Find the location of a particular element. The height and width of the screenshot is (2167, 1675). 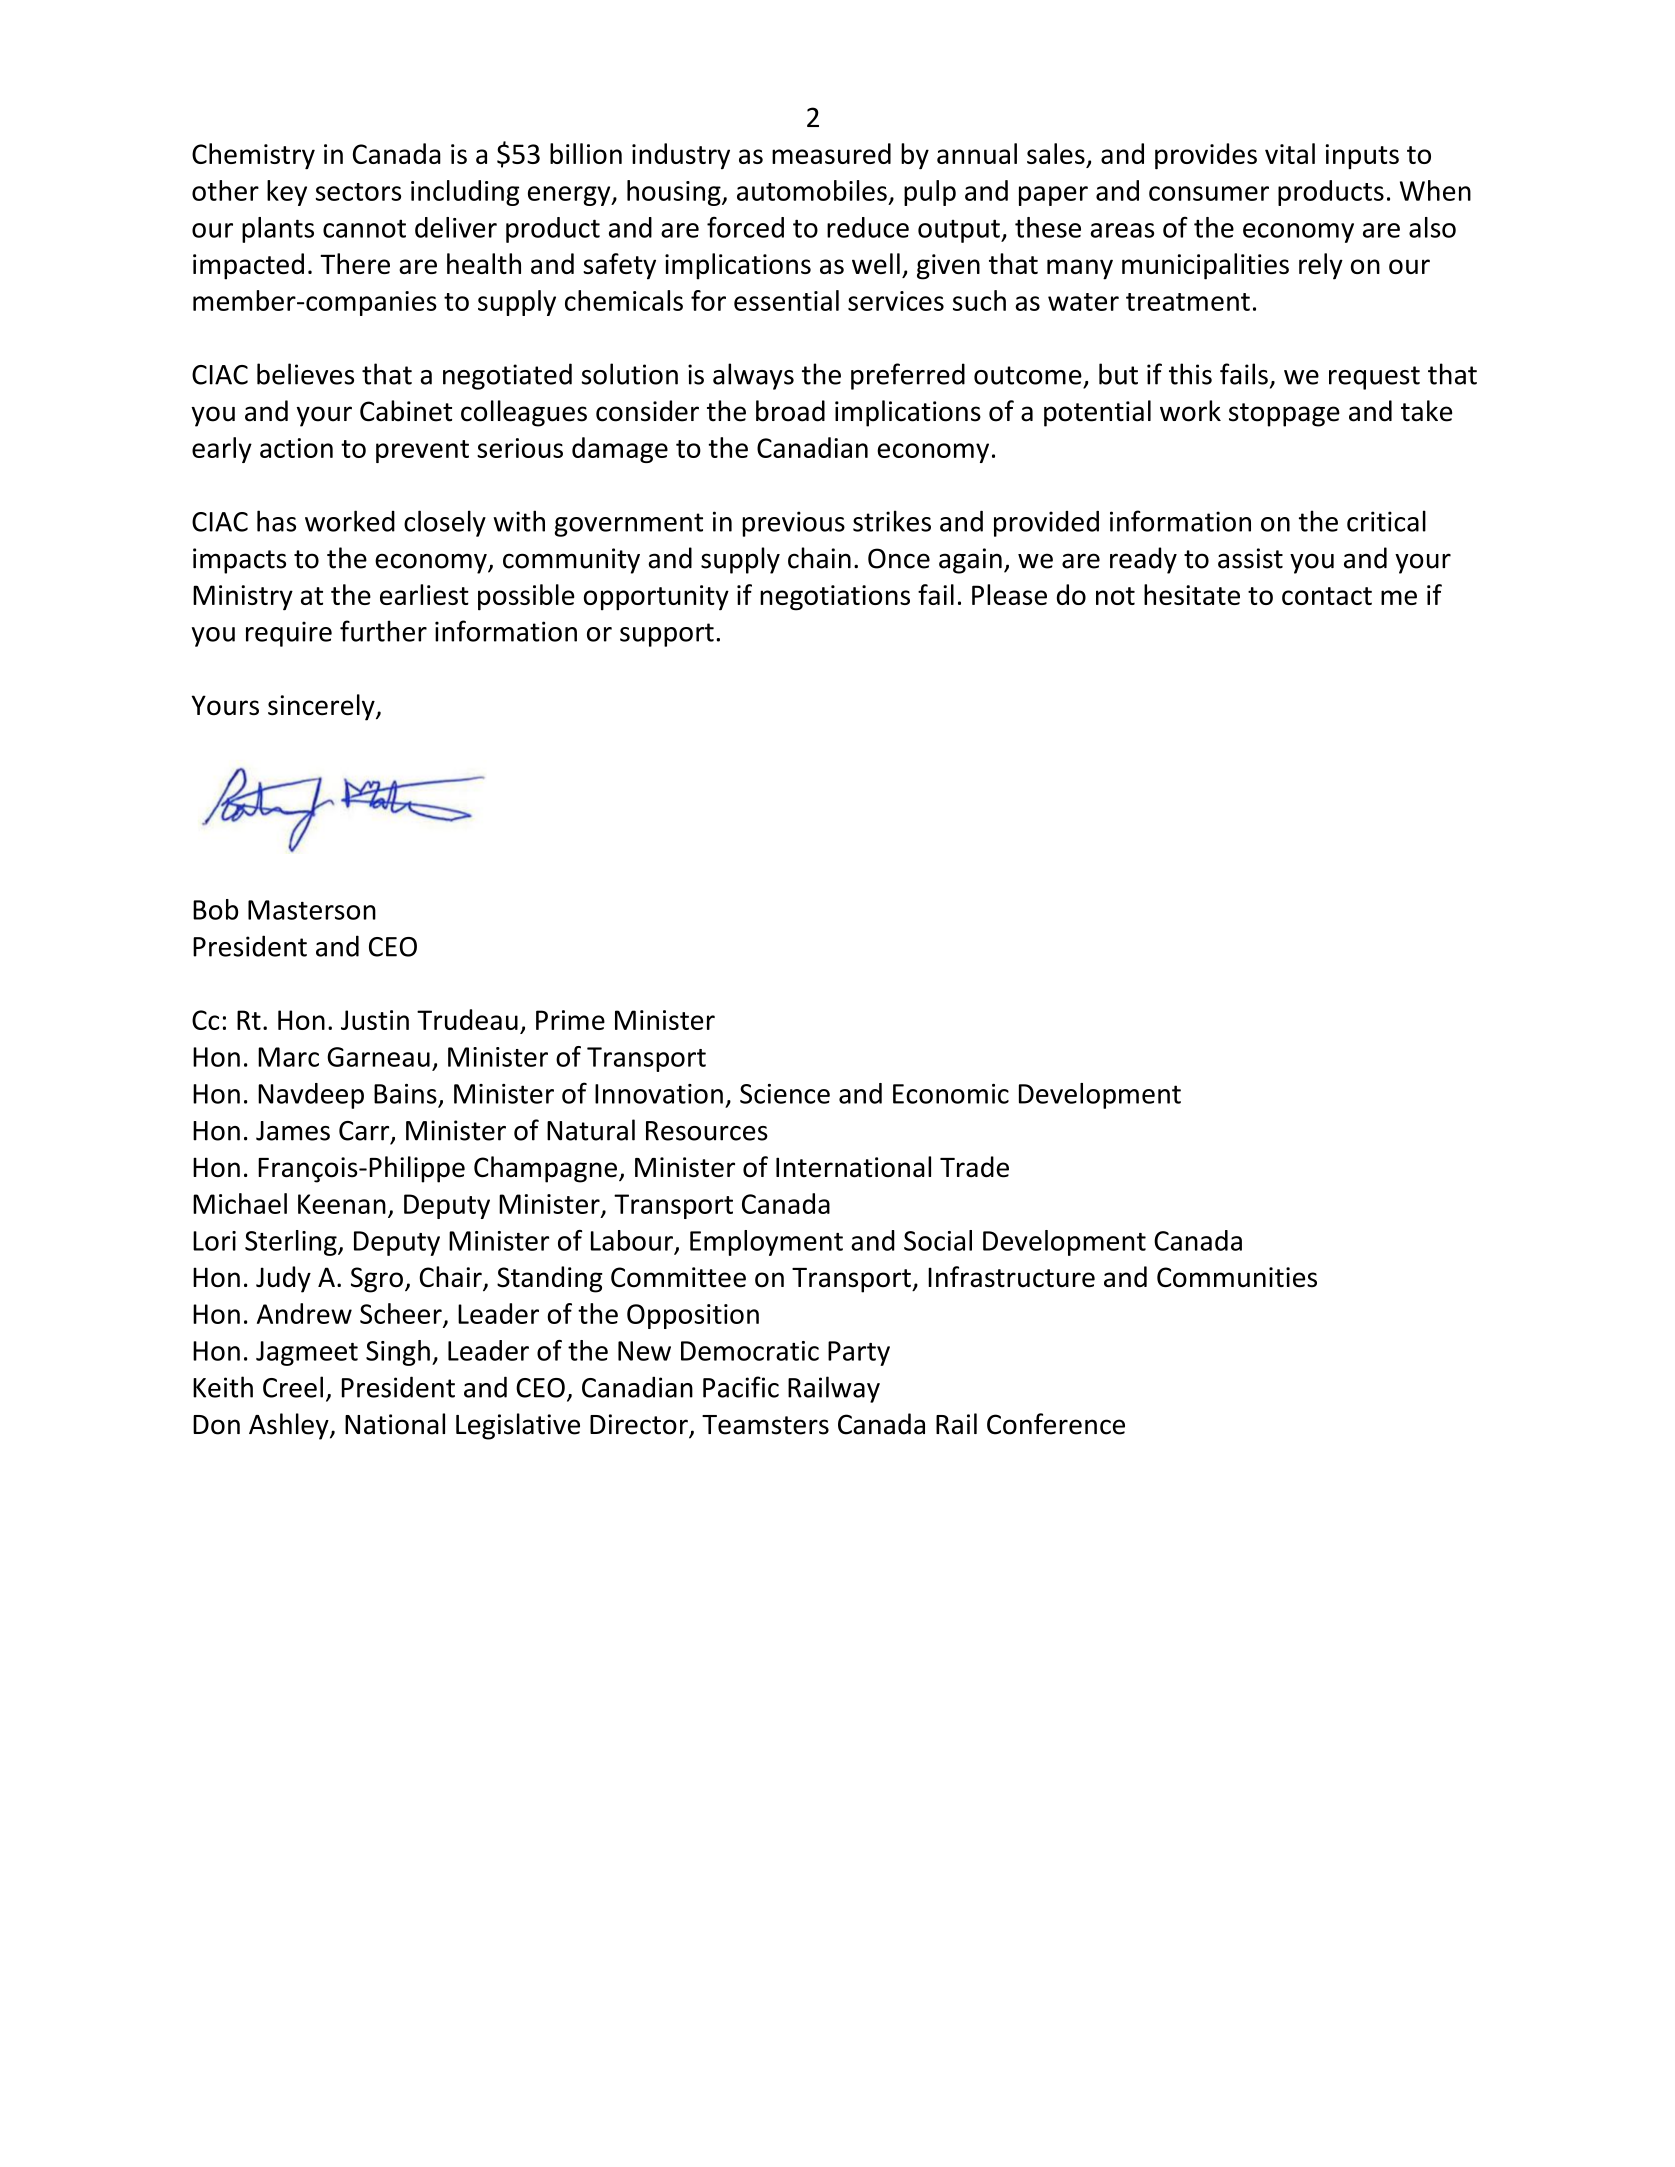

Masterson is located at coordinates (312, 910).
